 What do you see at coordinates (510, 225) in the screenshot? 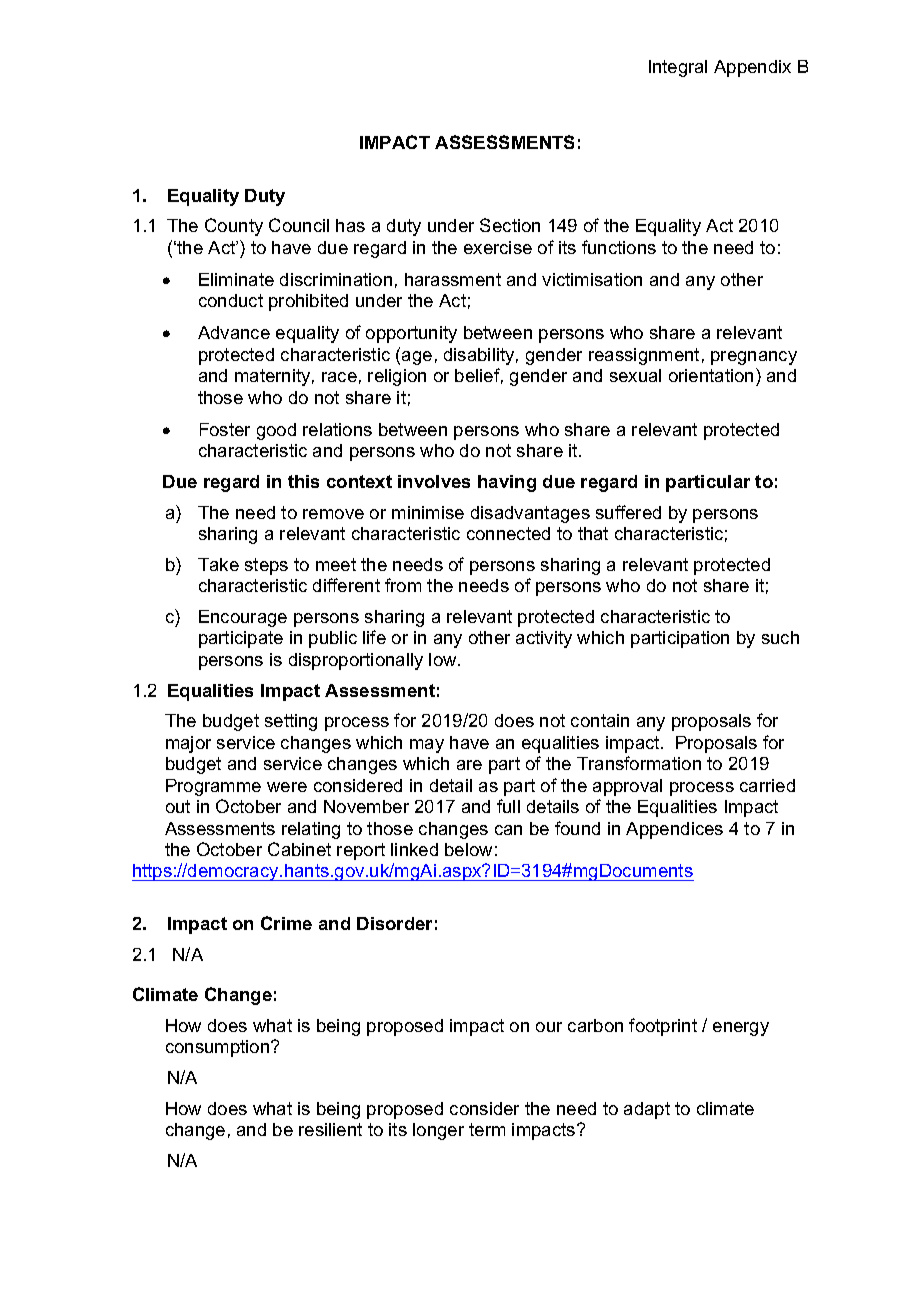
I see `Section` at bounding box center [510, 225].
